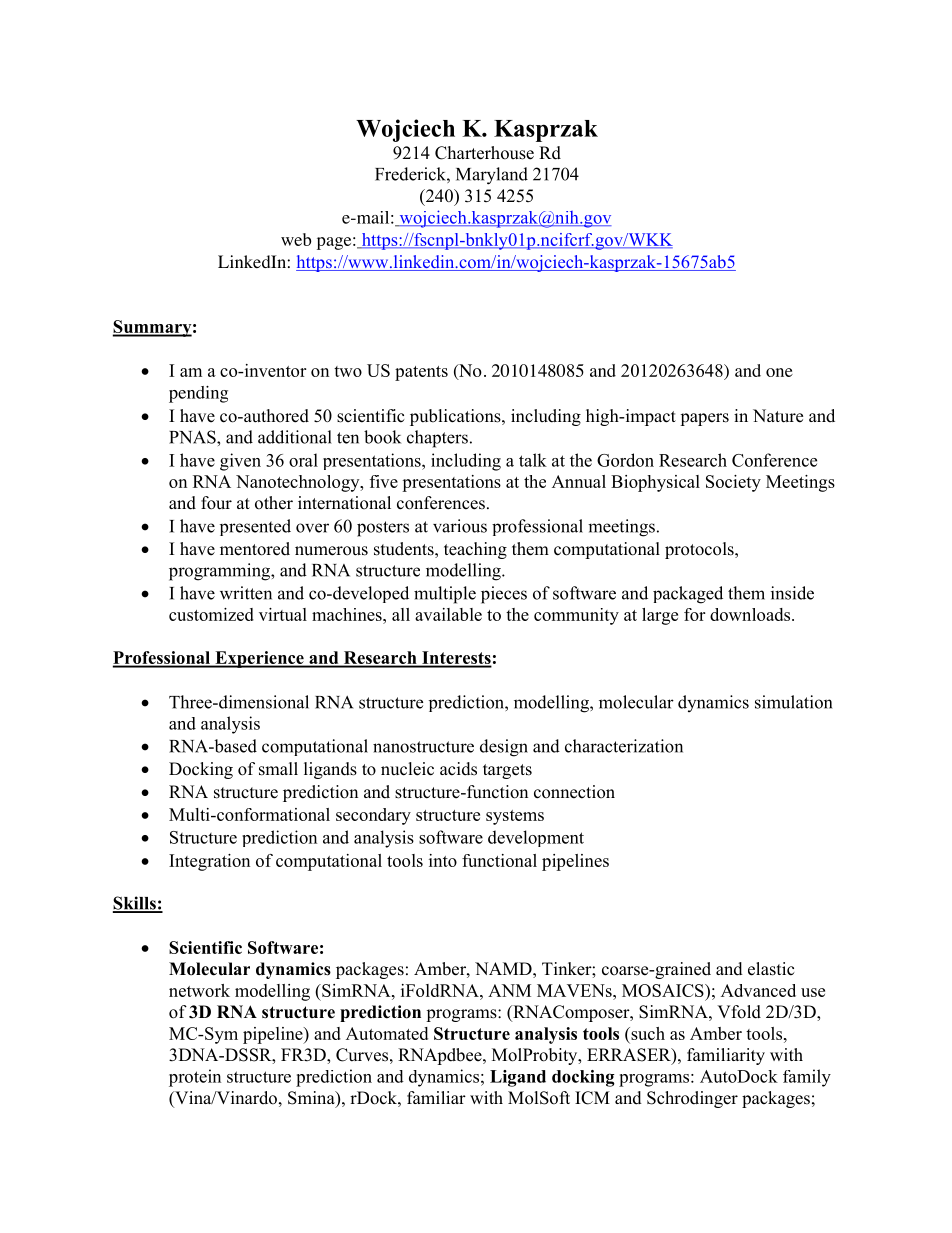 This page has height=1233, width=952. I want to click on elastic, so click(771, 969).
